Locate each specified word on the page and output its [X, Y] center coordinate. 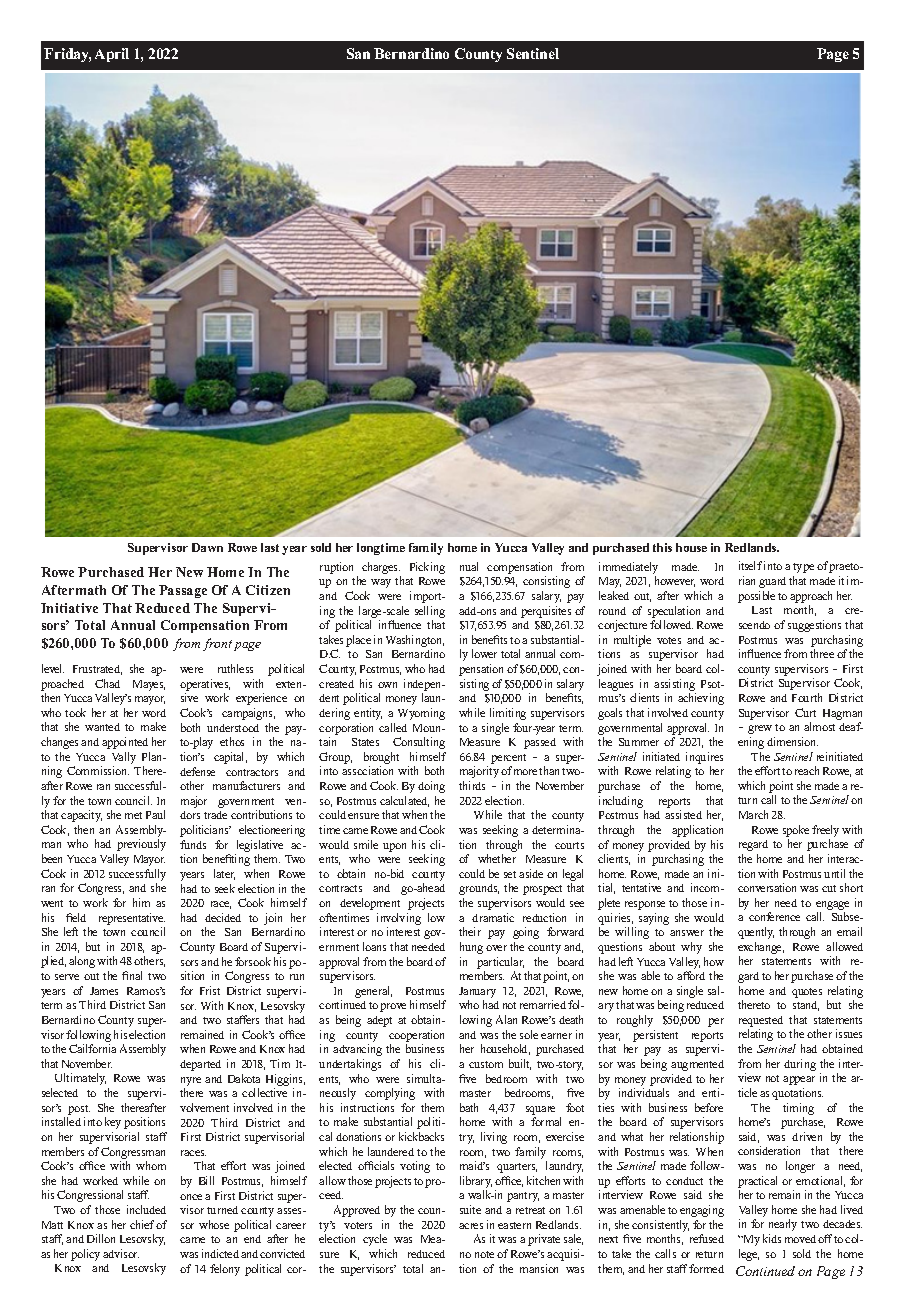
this [662, 547]
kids [772, 1238]
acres [471, 1226]
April [112, 55]
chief [143, 1224]
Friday [67, 55]
